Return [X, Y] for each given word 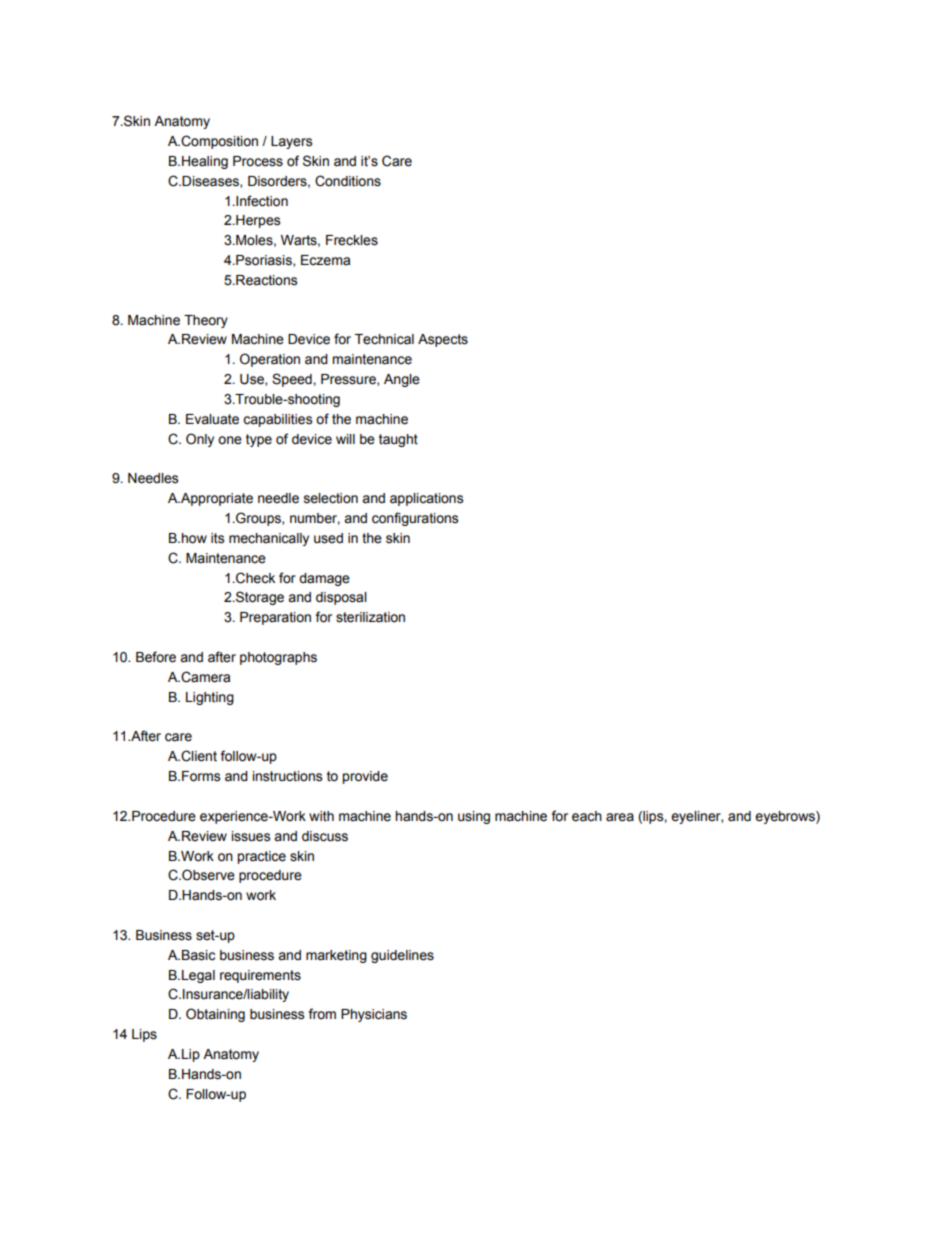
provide [365, 777]
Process [258, 161]
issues [251, 836]
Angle [402, 380]
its [217, 538]
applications [426, 499]
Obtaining [215, 1015]
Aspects [443, 340]
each [587, 816]
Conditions [348, 181]
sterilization [370, 617]
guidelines [402, 956]
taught [398, 440]
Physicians [374, 1015]
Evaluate [212, 419]
